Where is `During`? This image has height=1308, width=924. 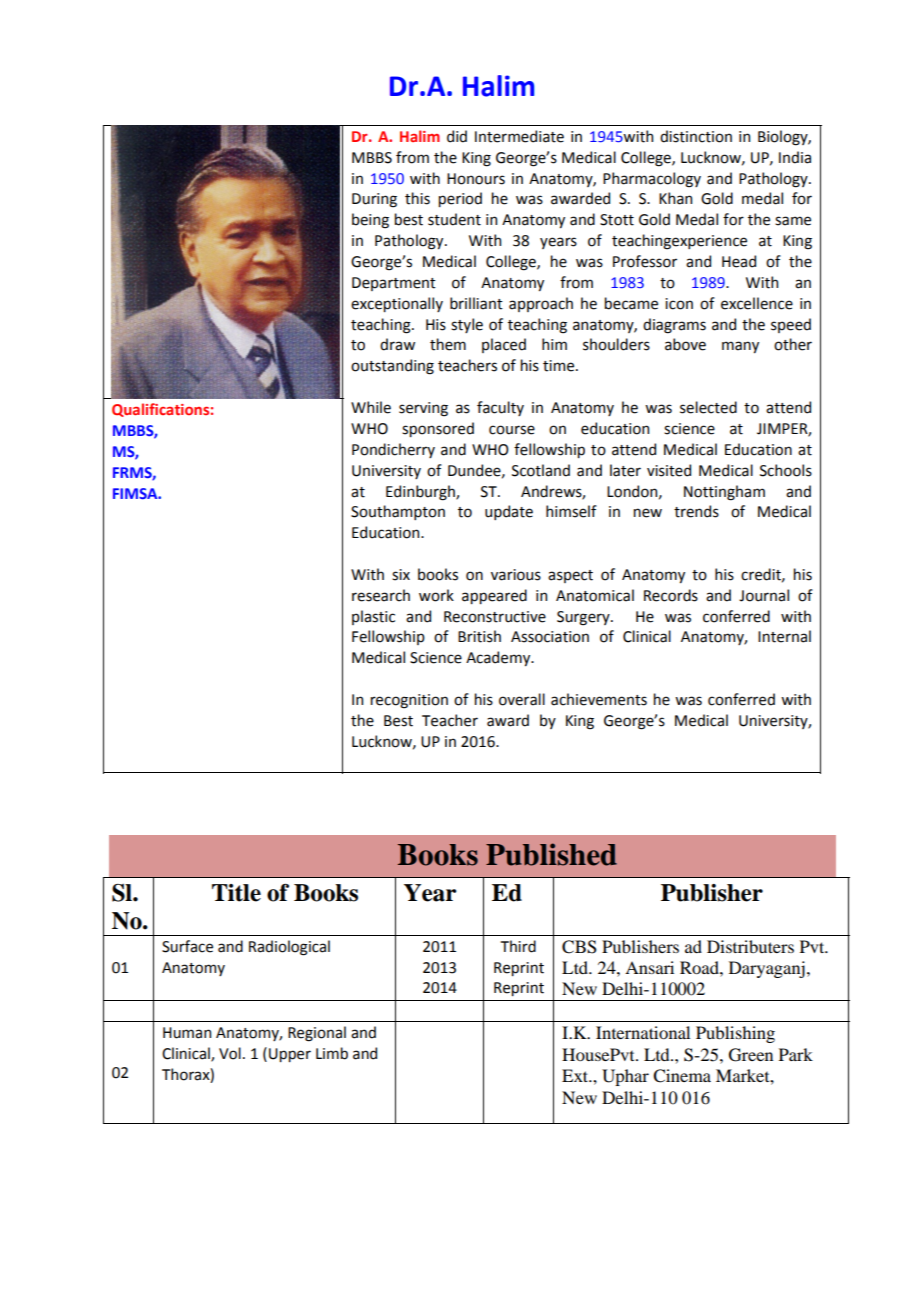 During is located at coordinates (374, 200).
